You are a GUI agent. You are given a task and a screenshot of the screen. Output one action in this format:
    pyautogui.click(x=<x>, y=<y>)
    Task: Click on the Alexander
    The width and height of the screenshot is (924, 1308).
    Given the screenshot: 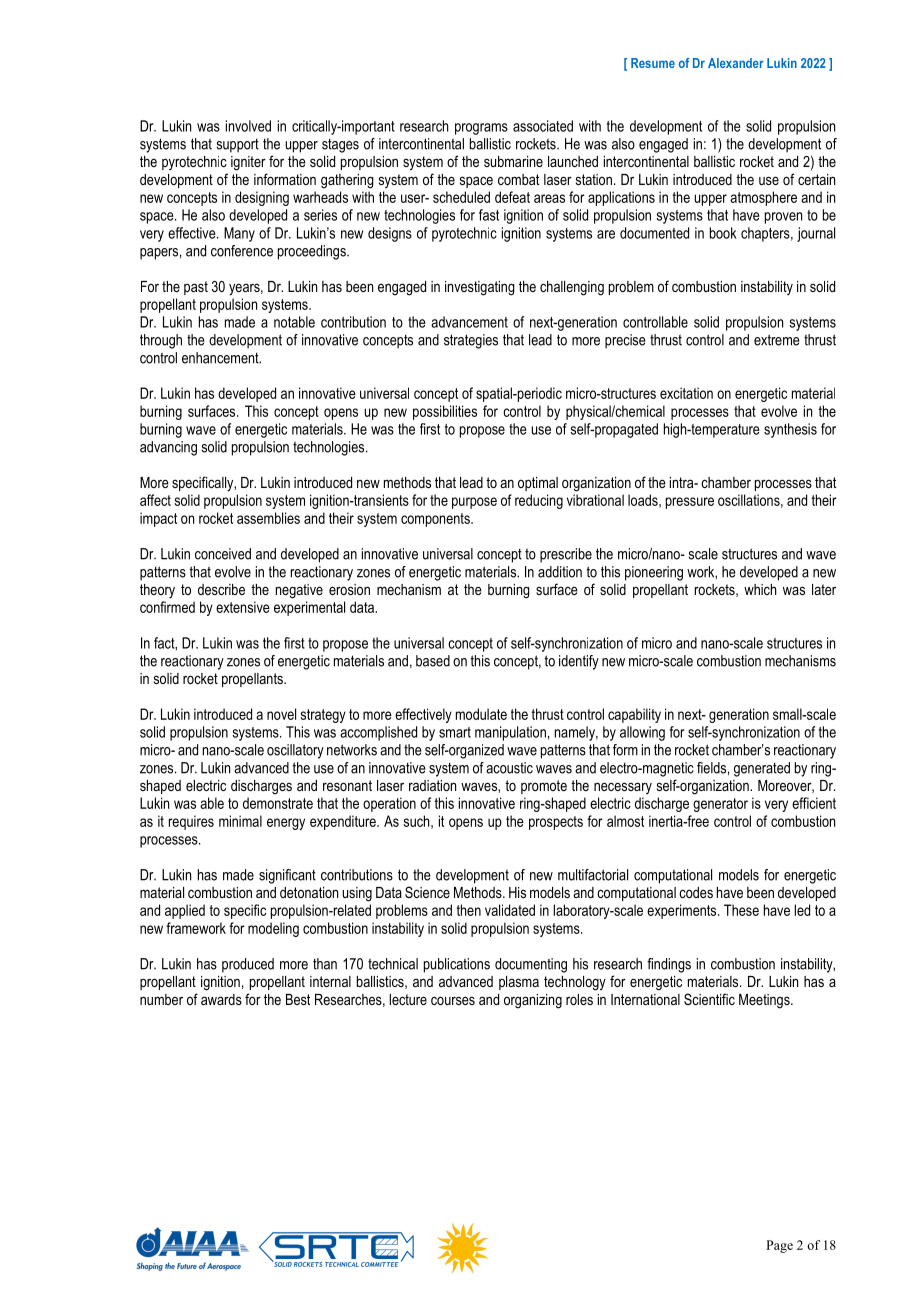 What is the action you would take?
    pyautogui.click(x=736, y=63)
